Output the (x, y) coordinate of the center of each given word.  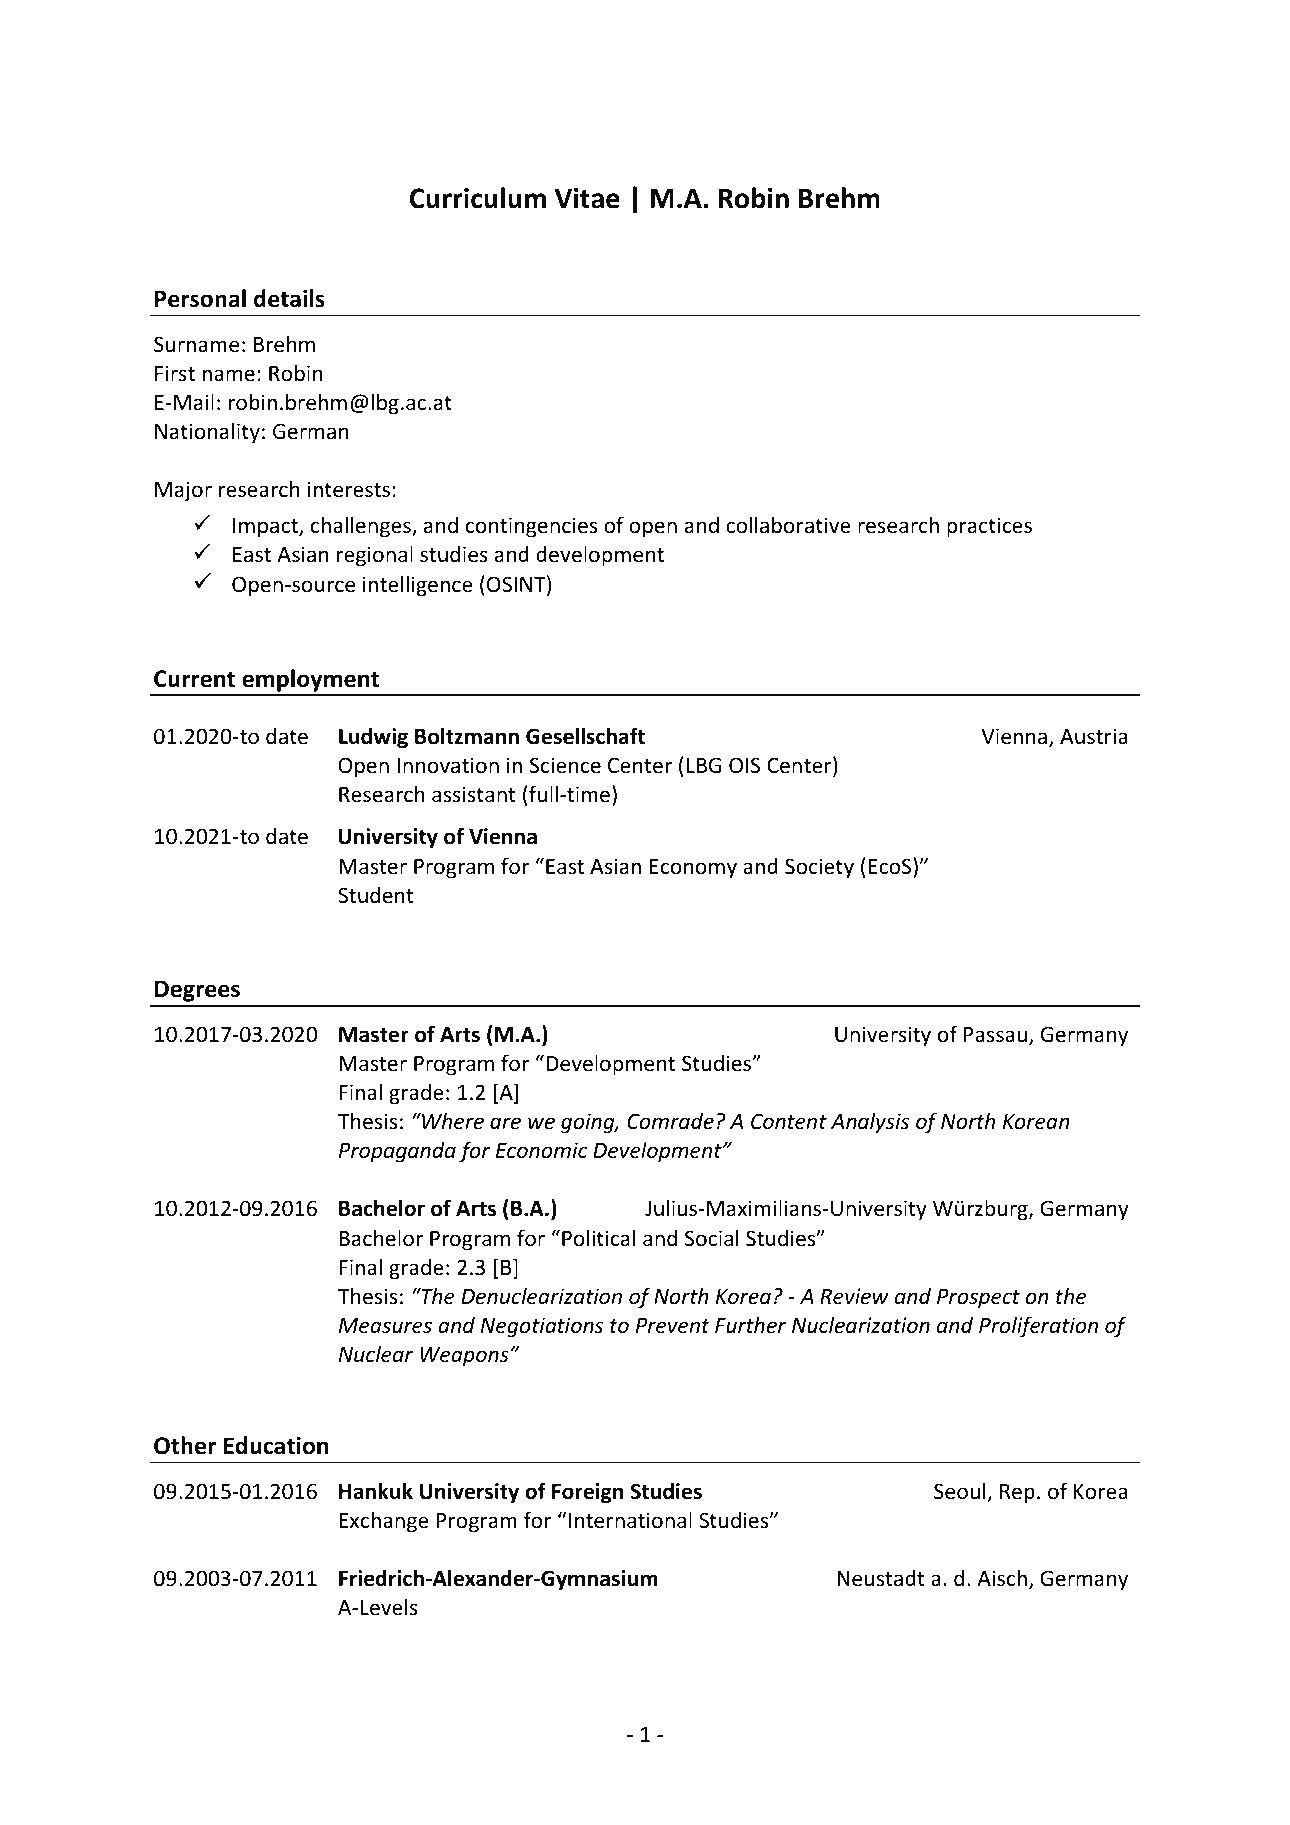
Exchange (384, 1522)
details (289, 298)
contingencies (531, 527)
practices (989, 527)
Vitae (587, 198)
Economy (693, 869)
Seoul (961, 1492)
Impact (266, 528)
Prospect (978, 1299)
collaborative (788, 525)
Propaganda (397, 1152)
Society (819, 868)
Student (376, 895)
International (630, 1520)
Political (598, 1238)
